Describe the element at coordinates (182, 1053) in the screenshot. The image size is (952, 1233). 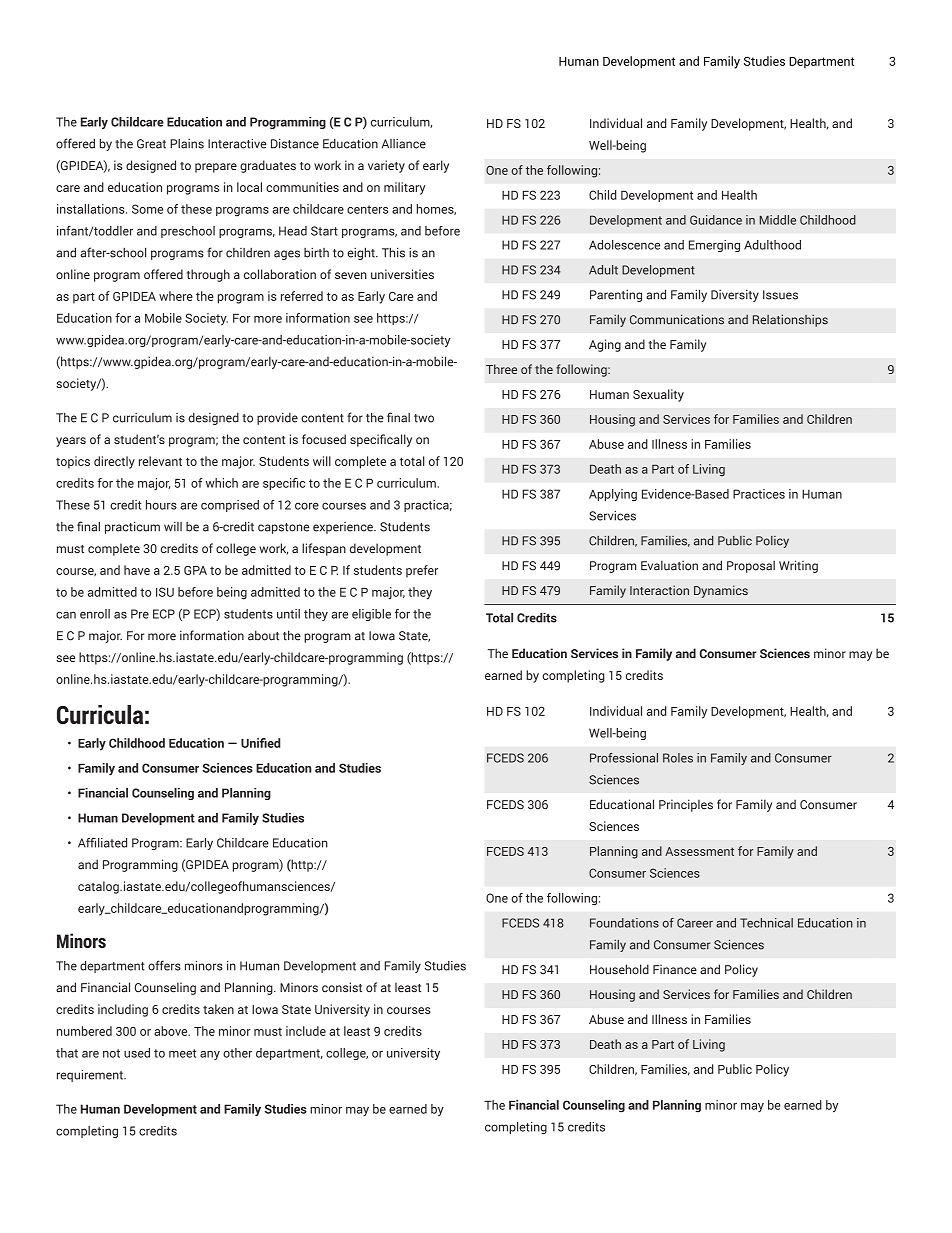
I see `meet` at that location.
